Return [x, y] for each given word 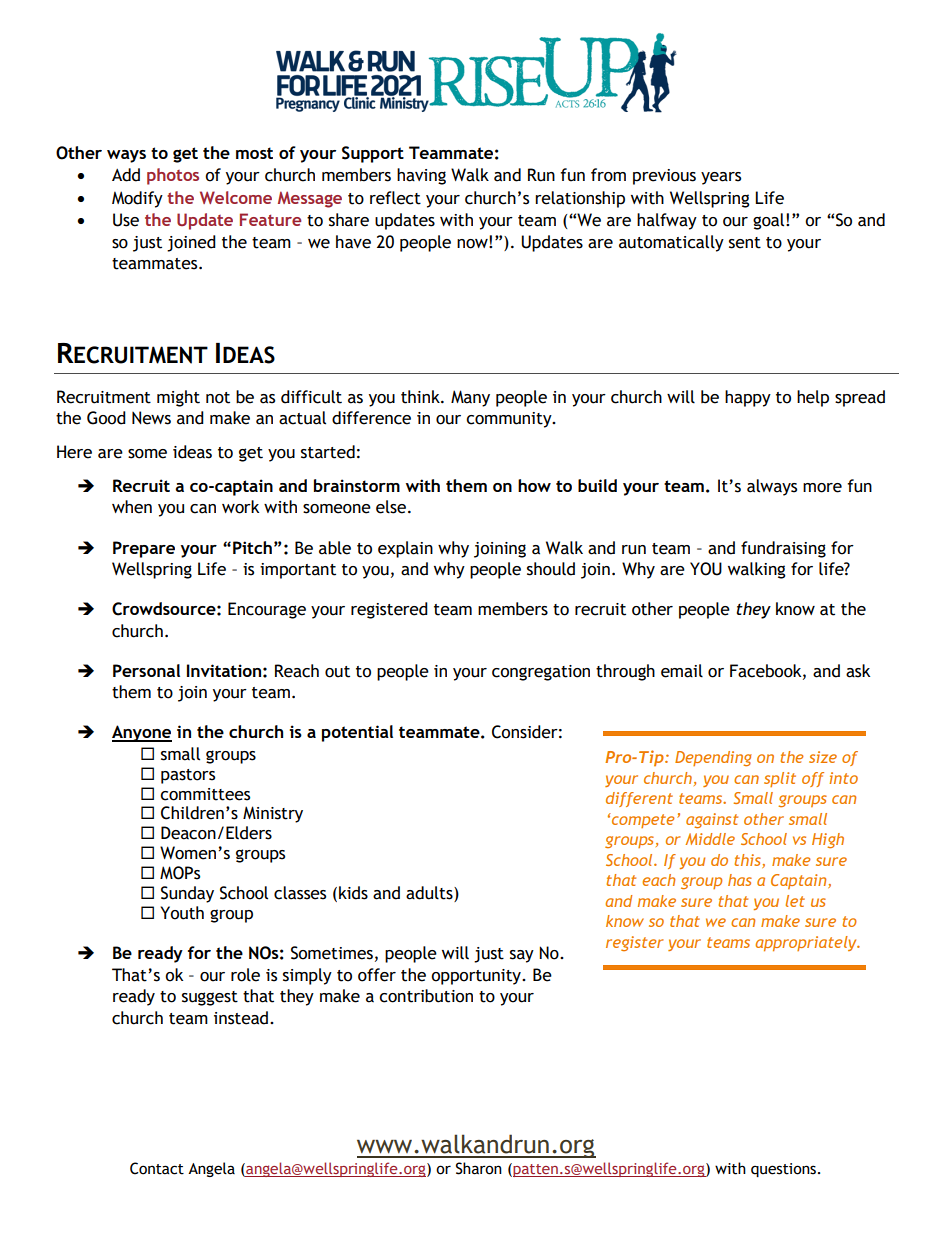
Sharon [479, 1168]
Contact [157, 1168]
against [712, 820]
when [132, 507]
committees [205, 794]
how [534, 485]
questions [783, 1170]
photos [173, 176]
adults [430, 894]
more [822, 488]
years [721, 178]
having [421, 176]
